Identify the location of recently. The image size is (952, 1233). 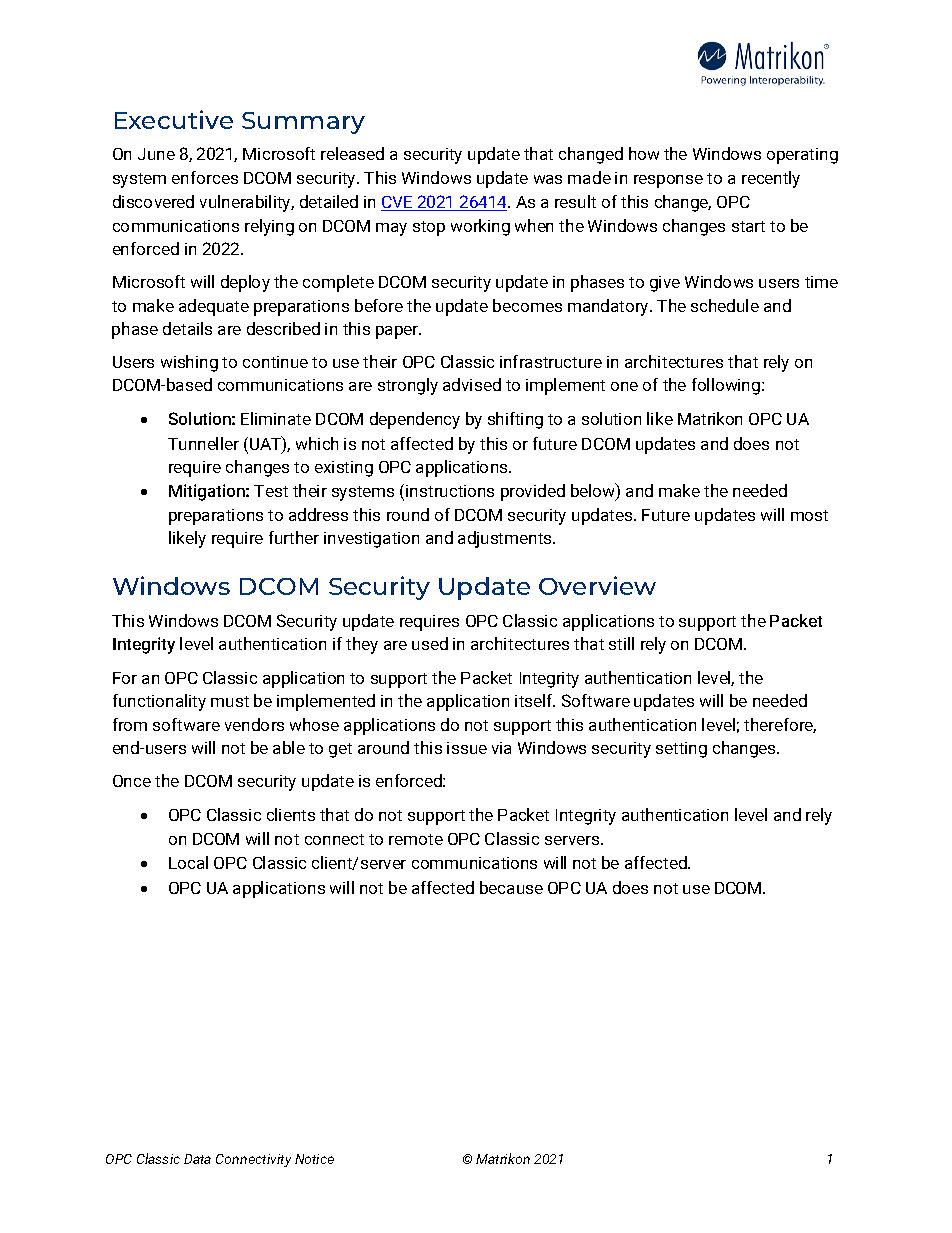
(771, 179).
